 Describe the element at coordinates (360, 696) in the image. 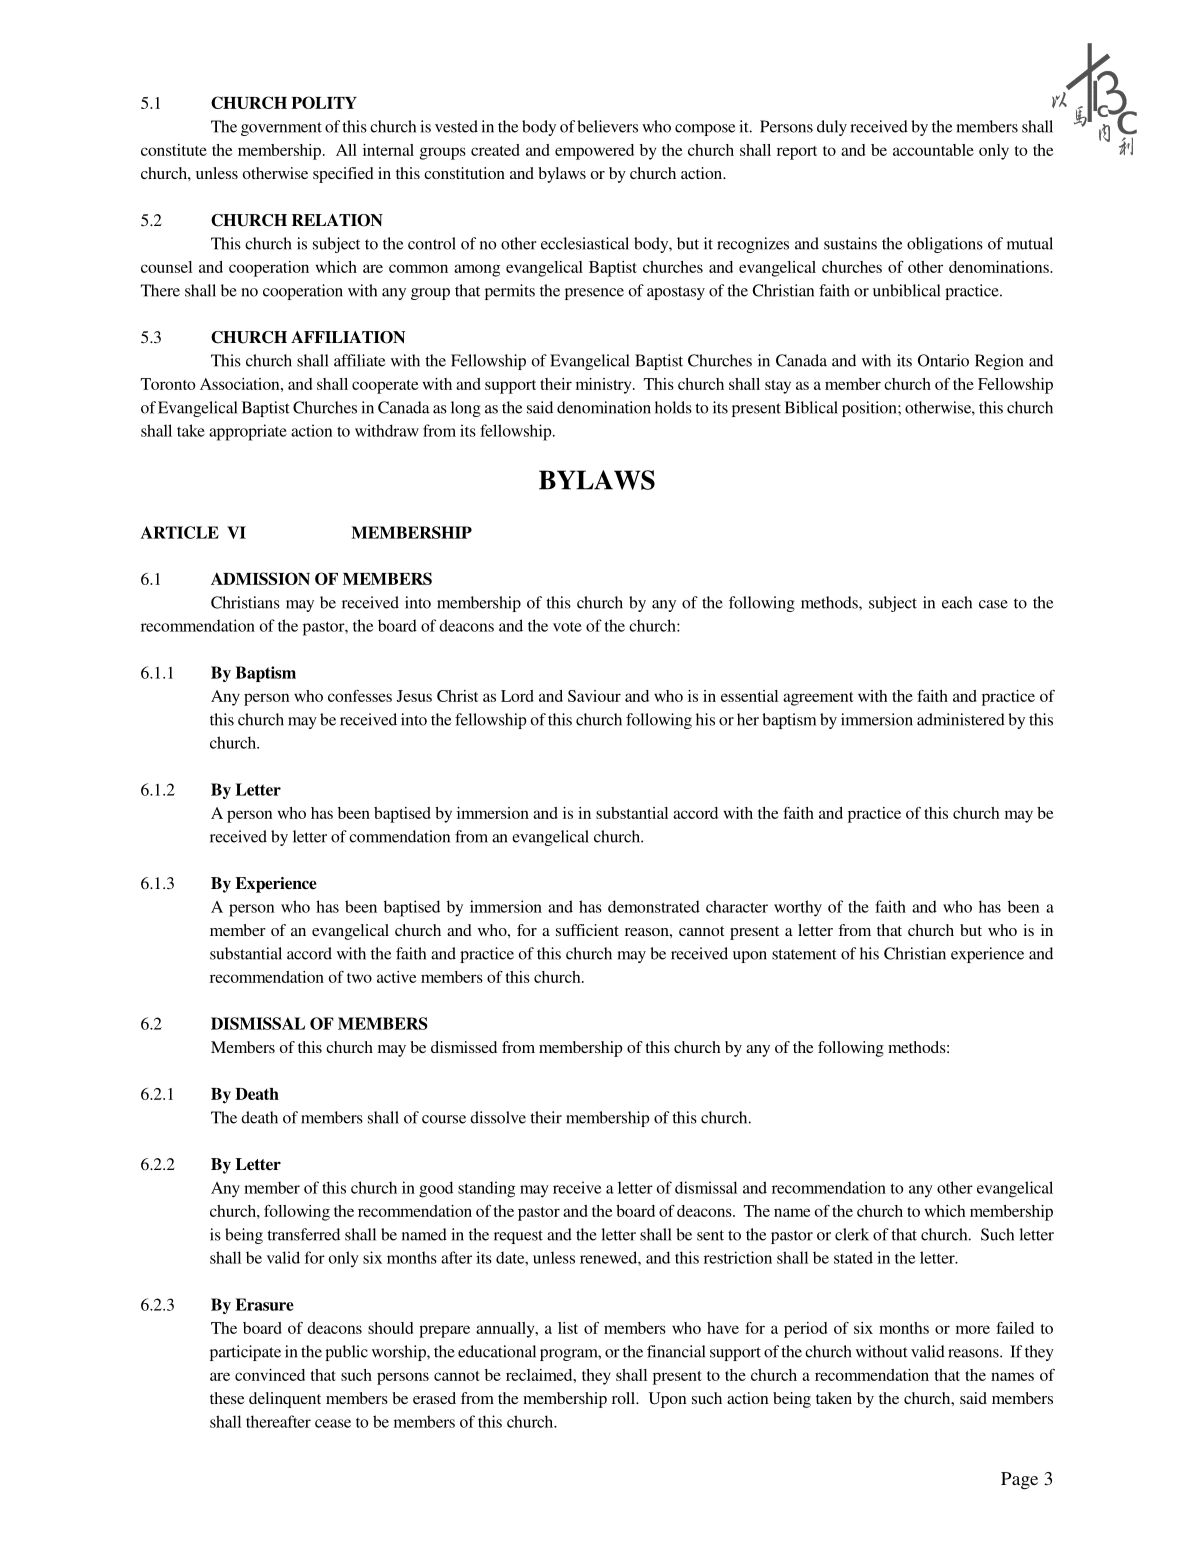

I see `confesses` at that location.
